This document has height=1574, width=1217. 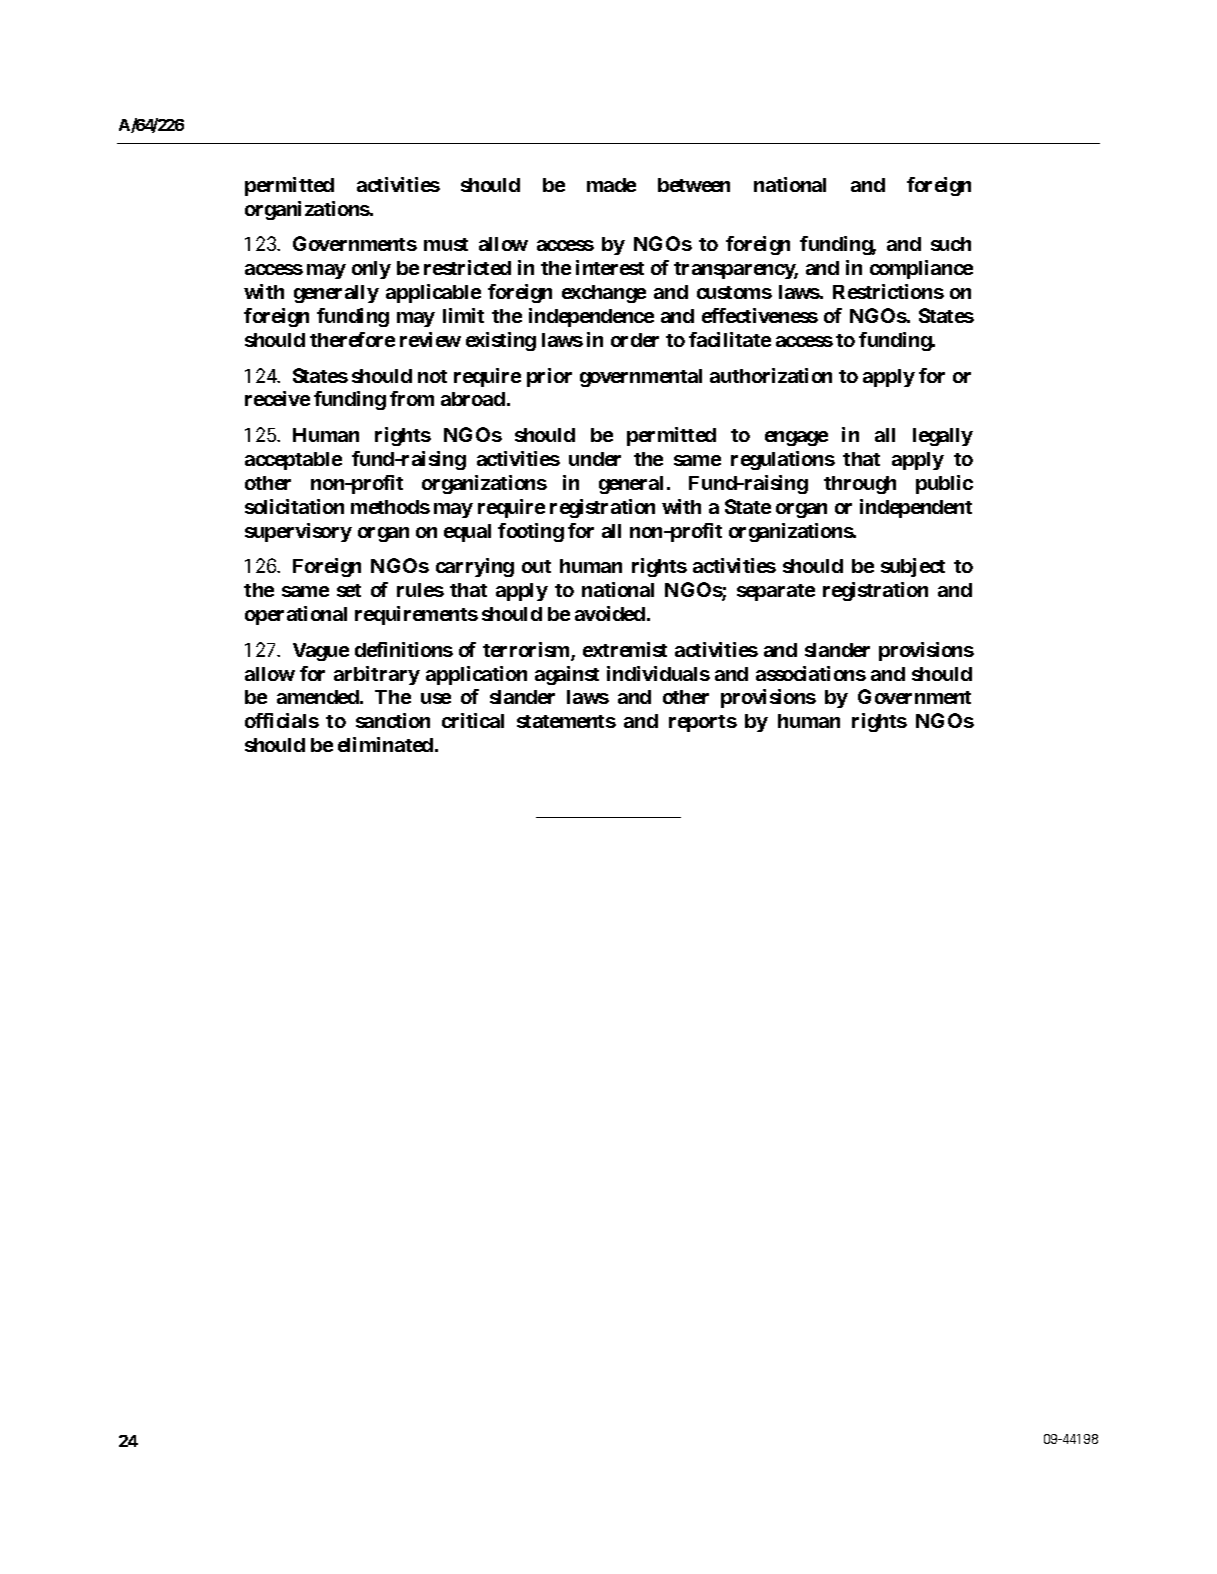 I want to click on authorization, so click(x=771, y=375).
